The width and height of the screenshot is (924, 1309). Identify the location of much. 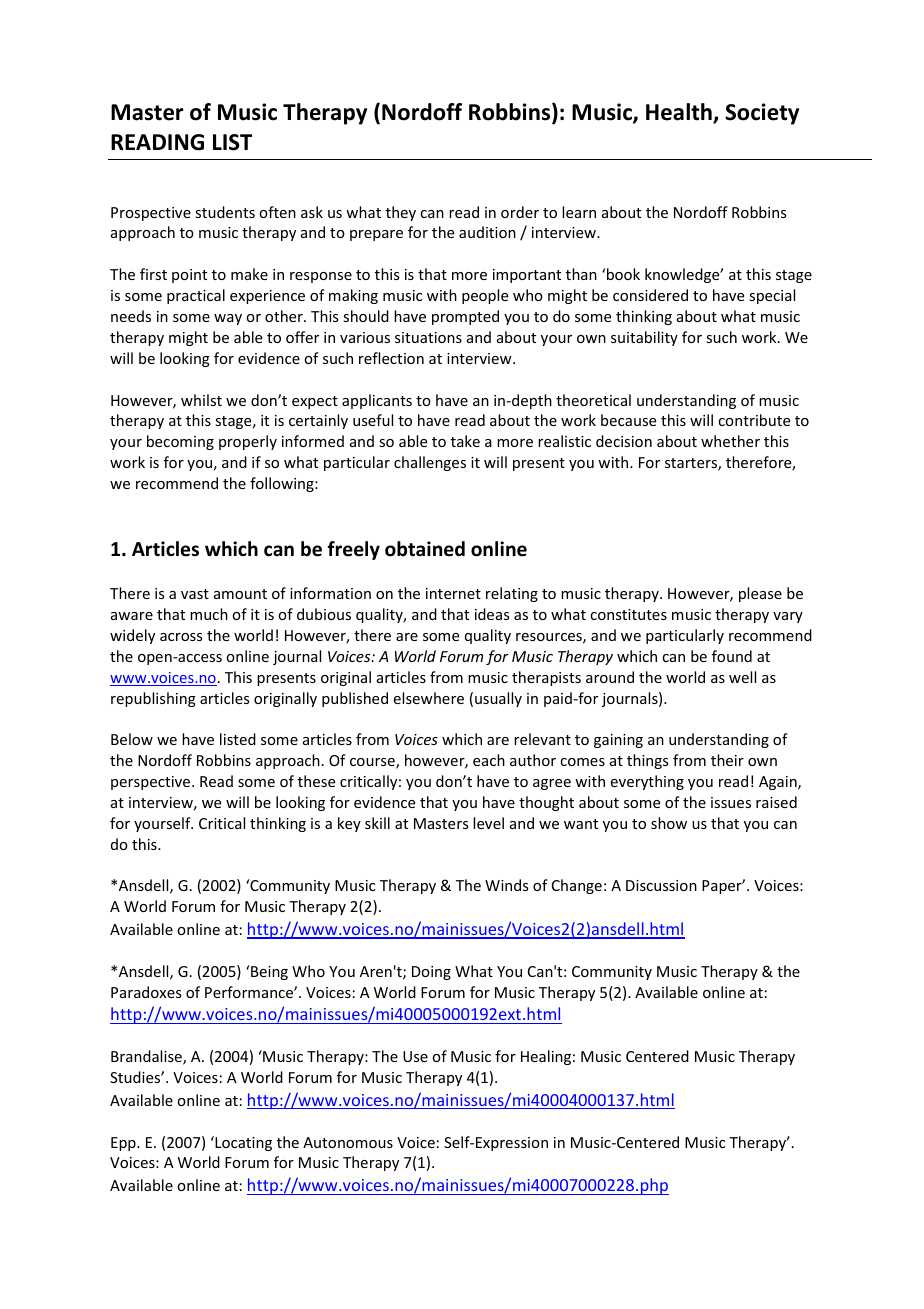
(209, 614).
